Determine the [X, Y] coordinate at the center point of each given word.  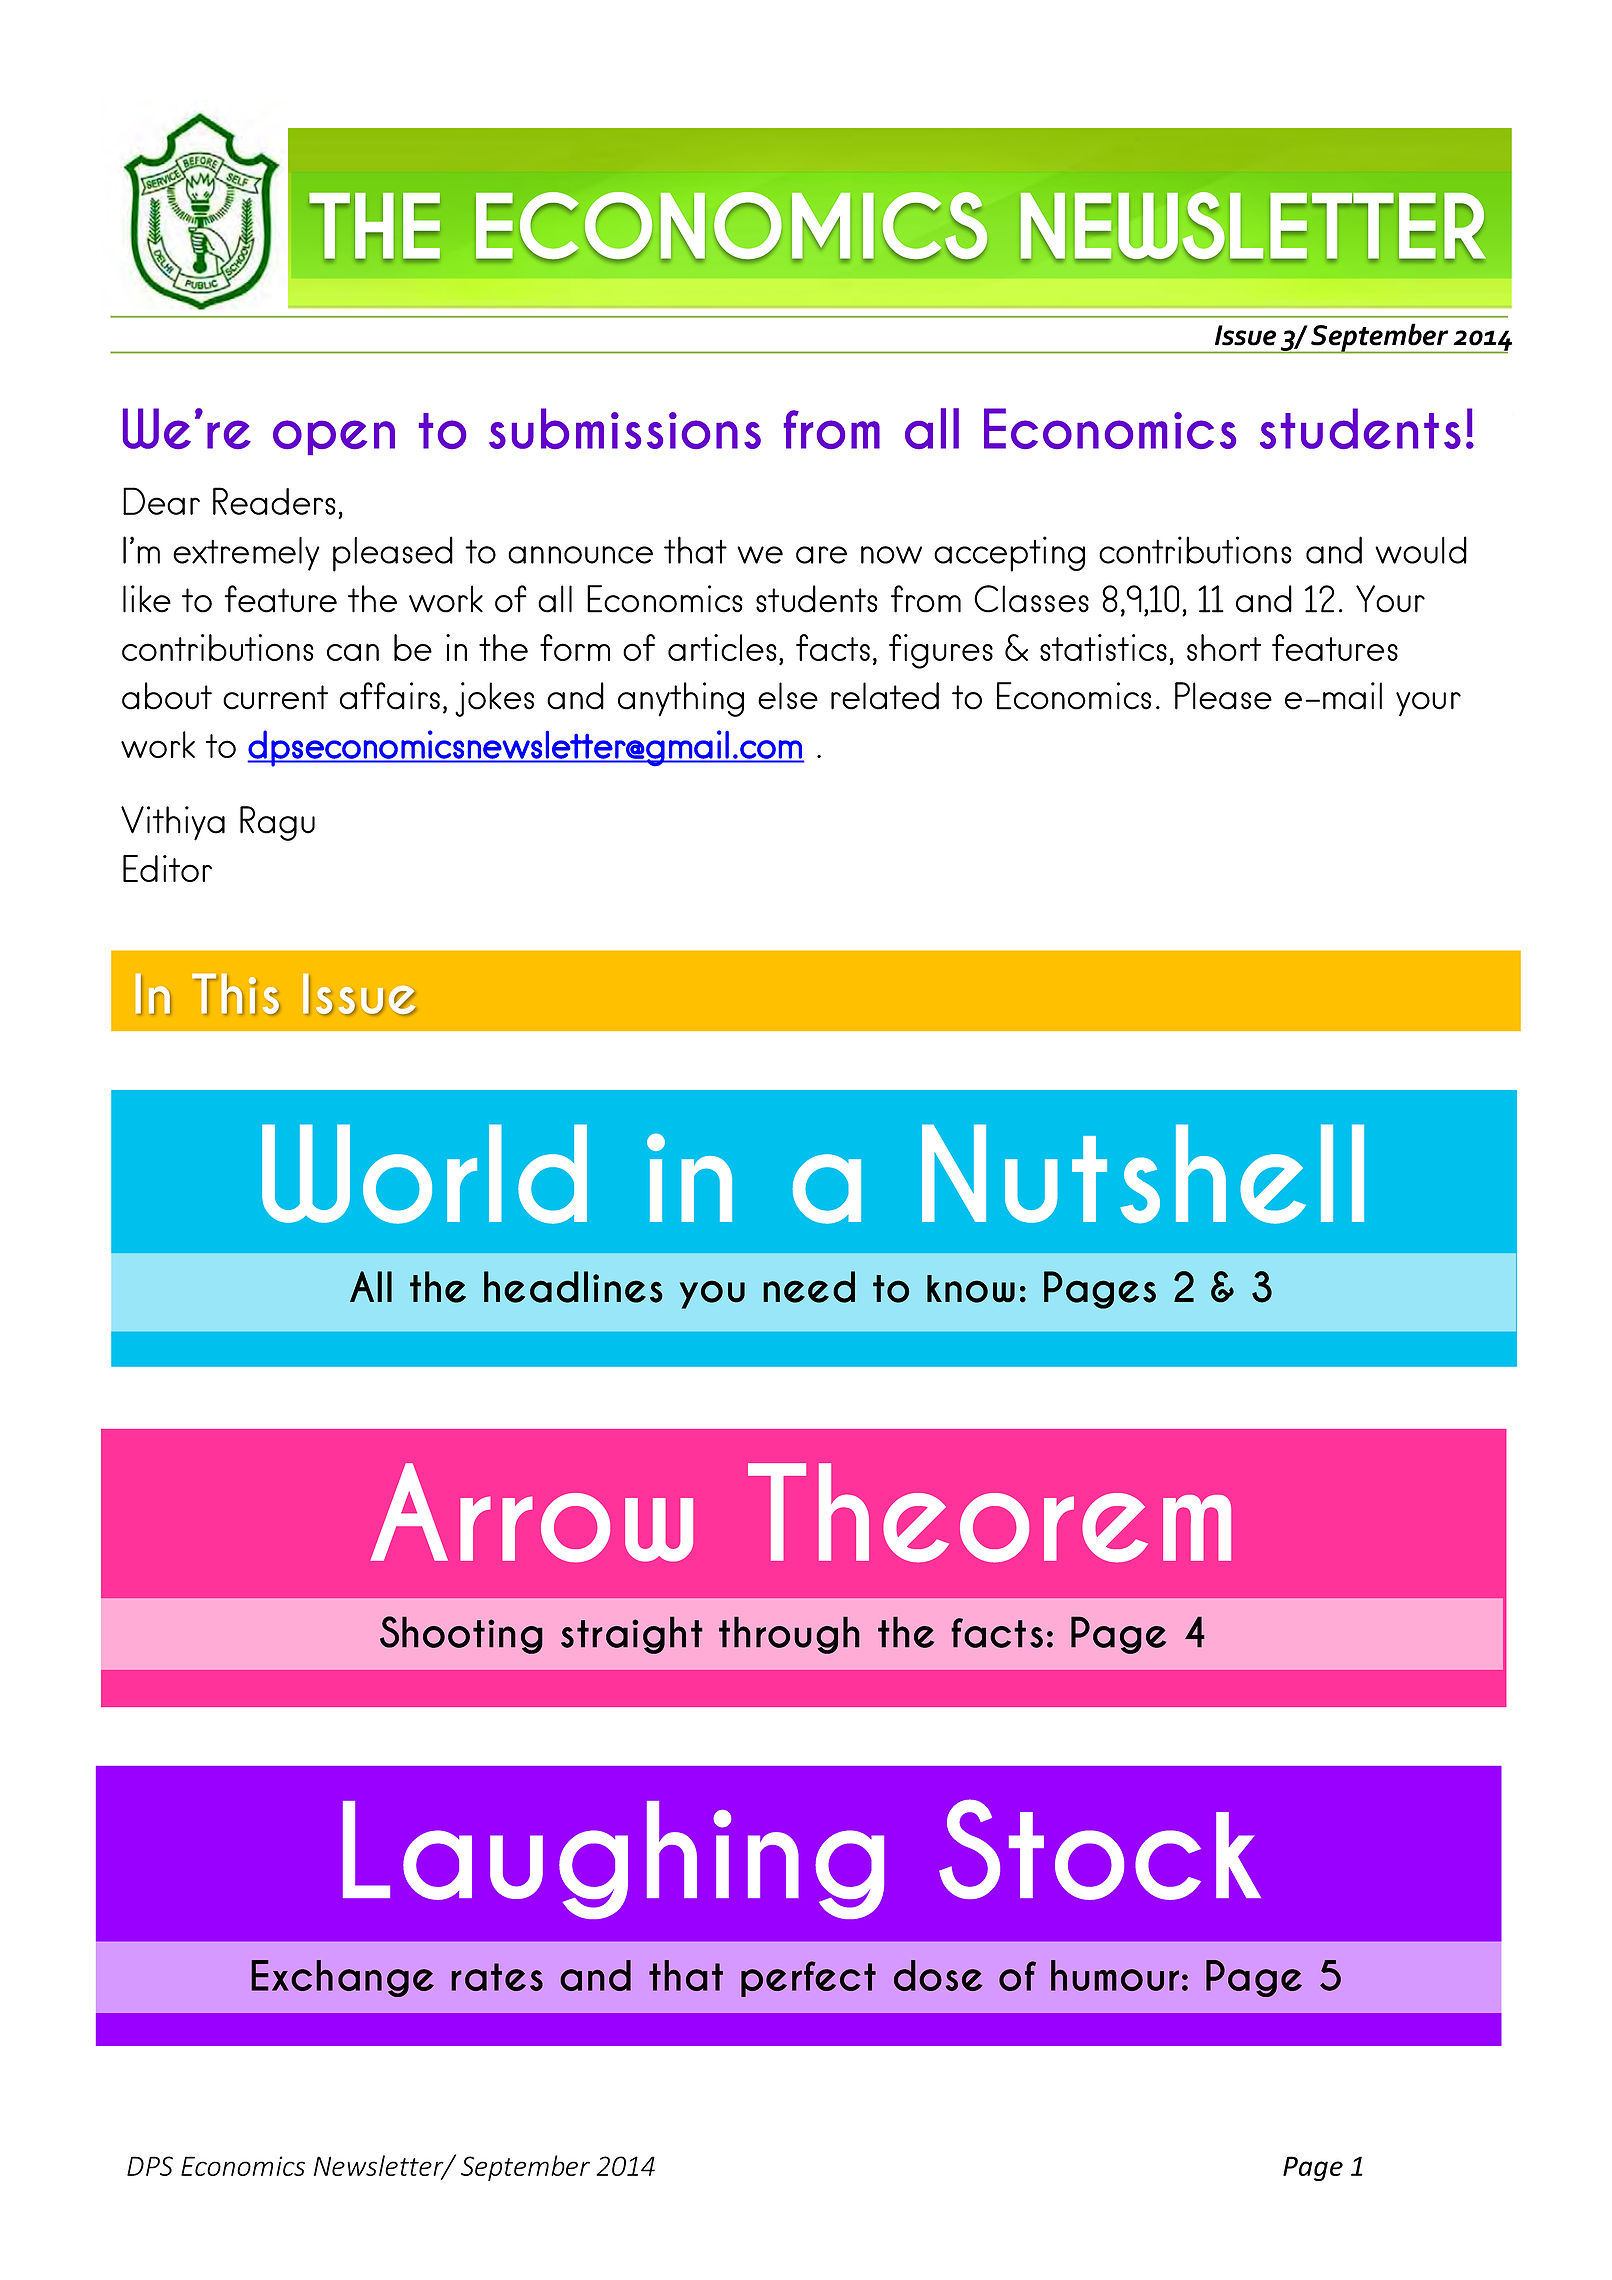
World [424, 1174]
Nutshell [1143, 1174]
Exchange [342, 1978]
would [1421, 550]
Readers [274, 501]
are [821, 555]
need [809, 1287]
